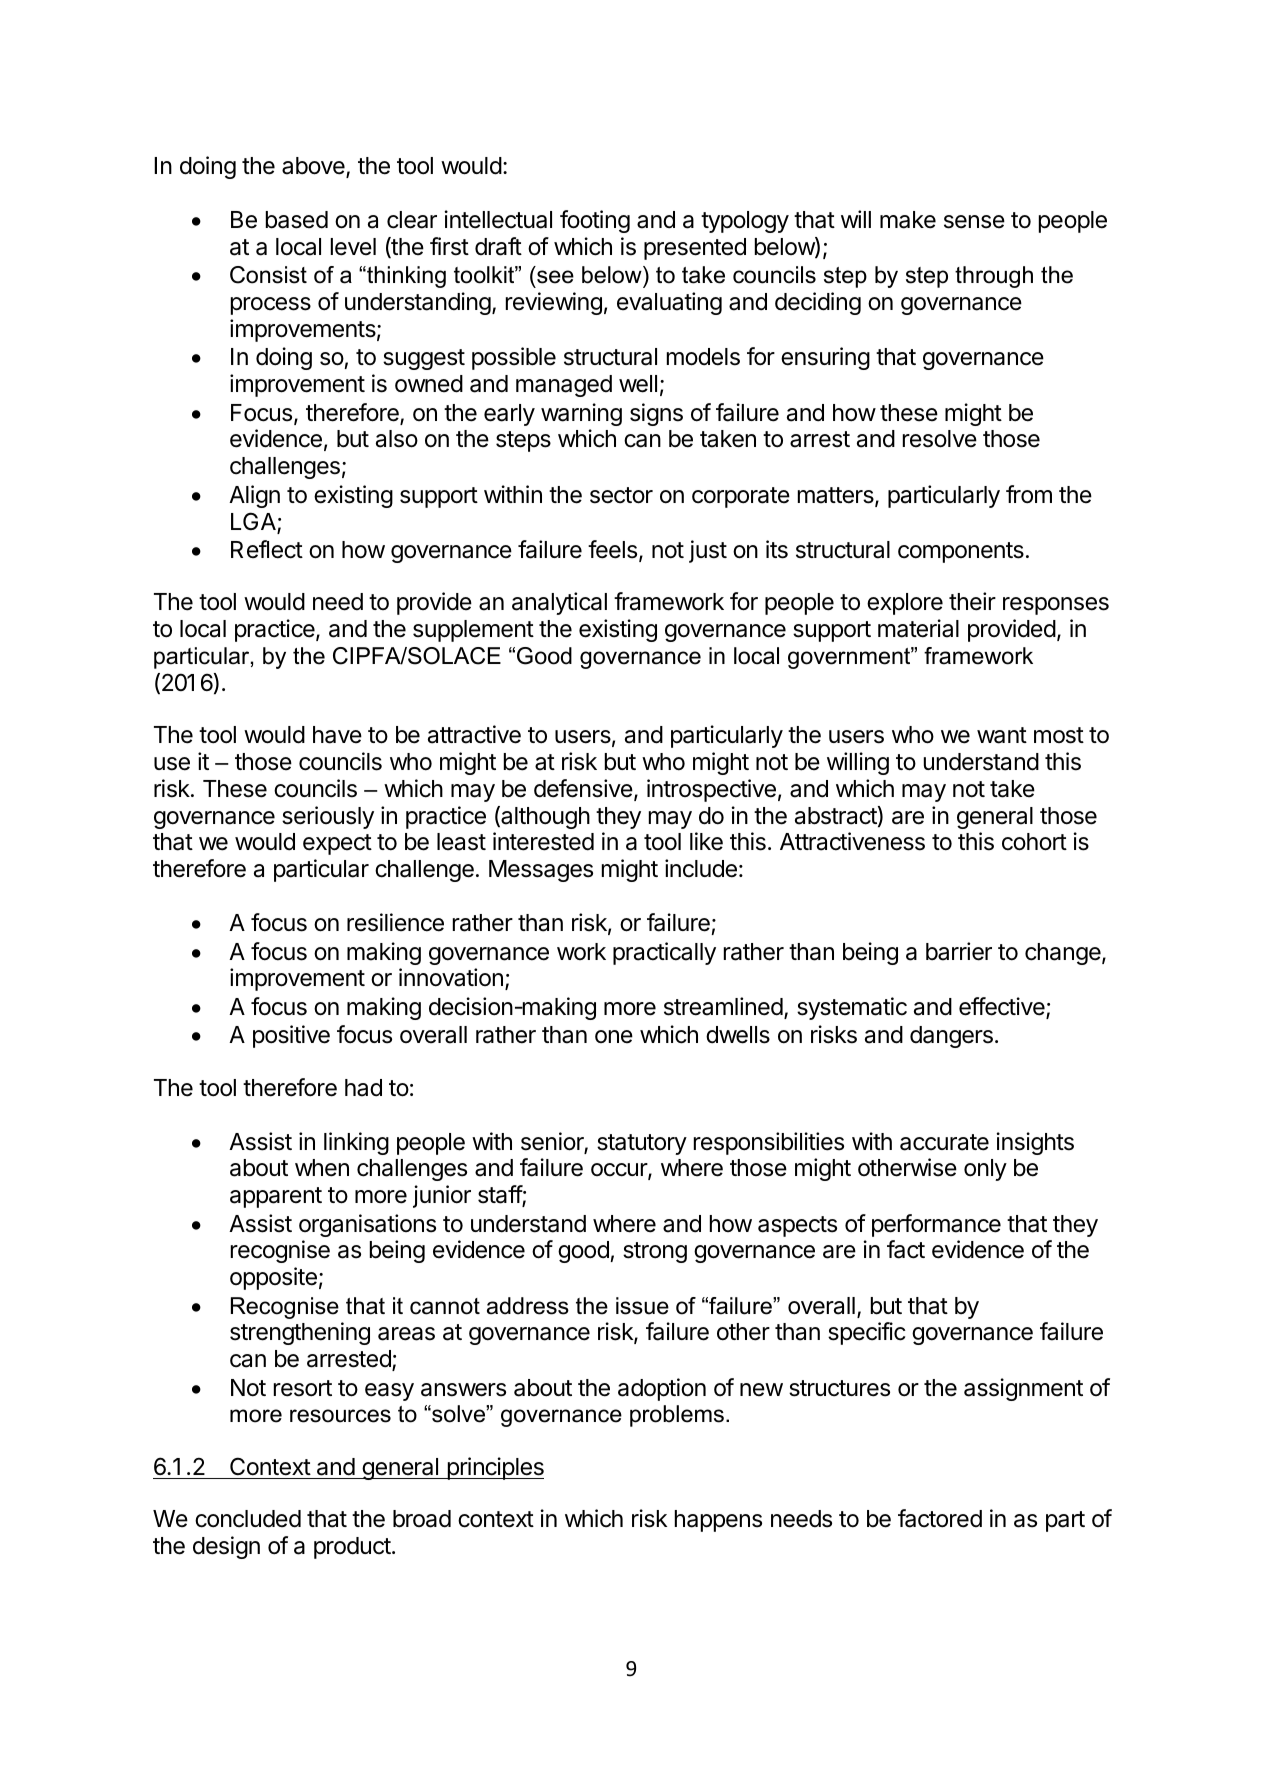 This image has height=1786, width=1263. What do you see at coordinates (595, 221) in the image?
I see `footing` at bounding box center [595, 221].
